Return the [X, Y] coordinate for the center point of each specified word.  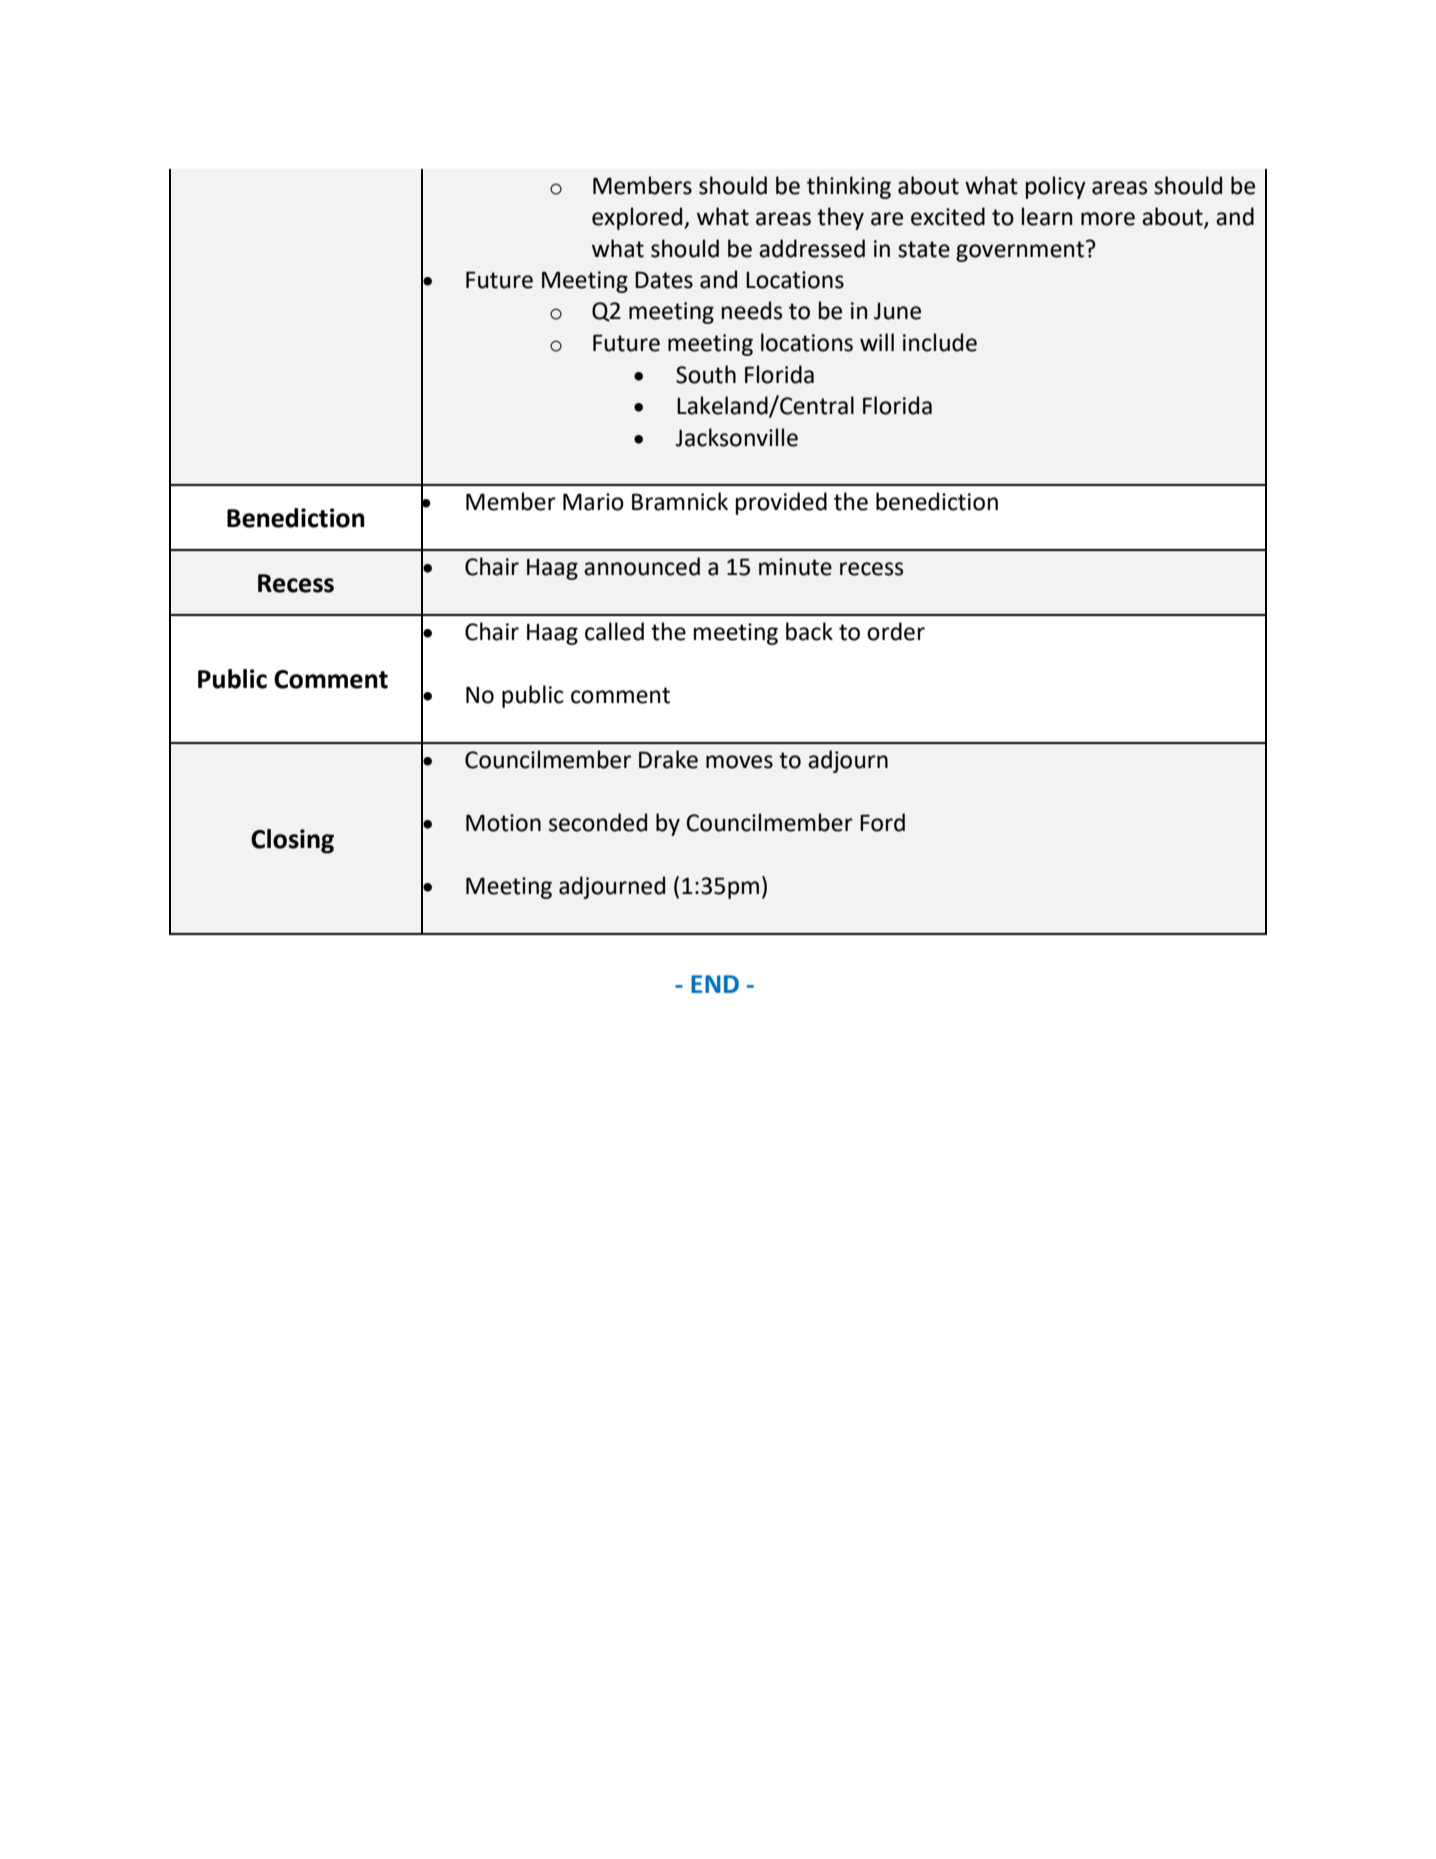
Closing [292, 841]
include [940, 342]
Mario [593, 502]
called [614, 631]
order [896, 631]
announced [642, 566]
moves [739, 762]
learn [1047, 216]
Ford [882, 822]
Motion [503, 823]
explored [638, 218]
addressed [812, 248]
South [706, 374]
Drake [668, 759]
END [715, 984]
